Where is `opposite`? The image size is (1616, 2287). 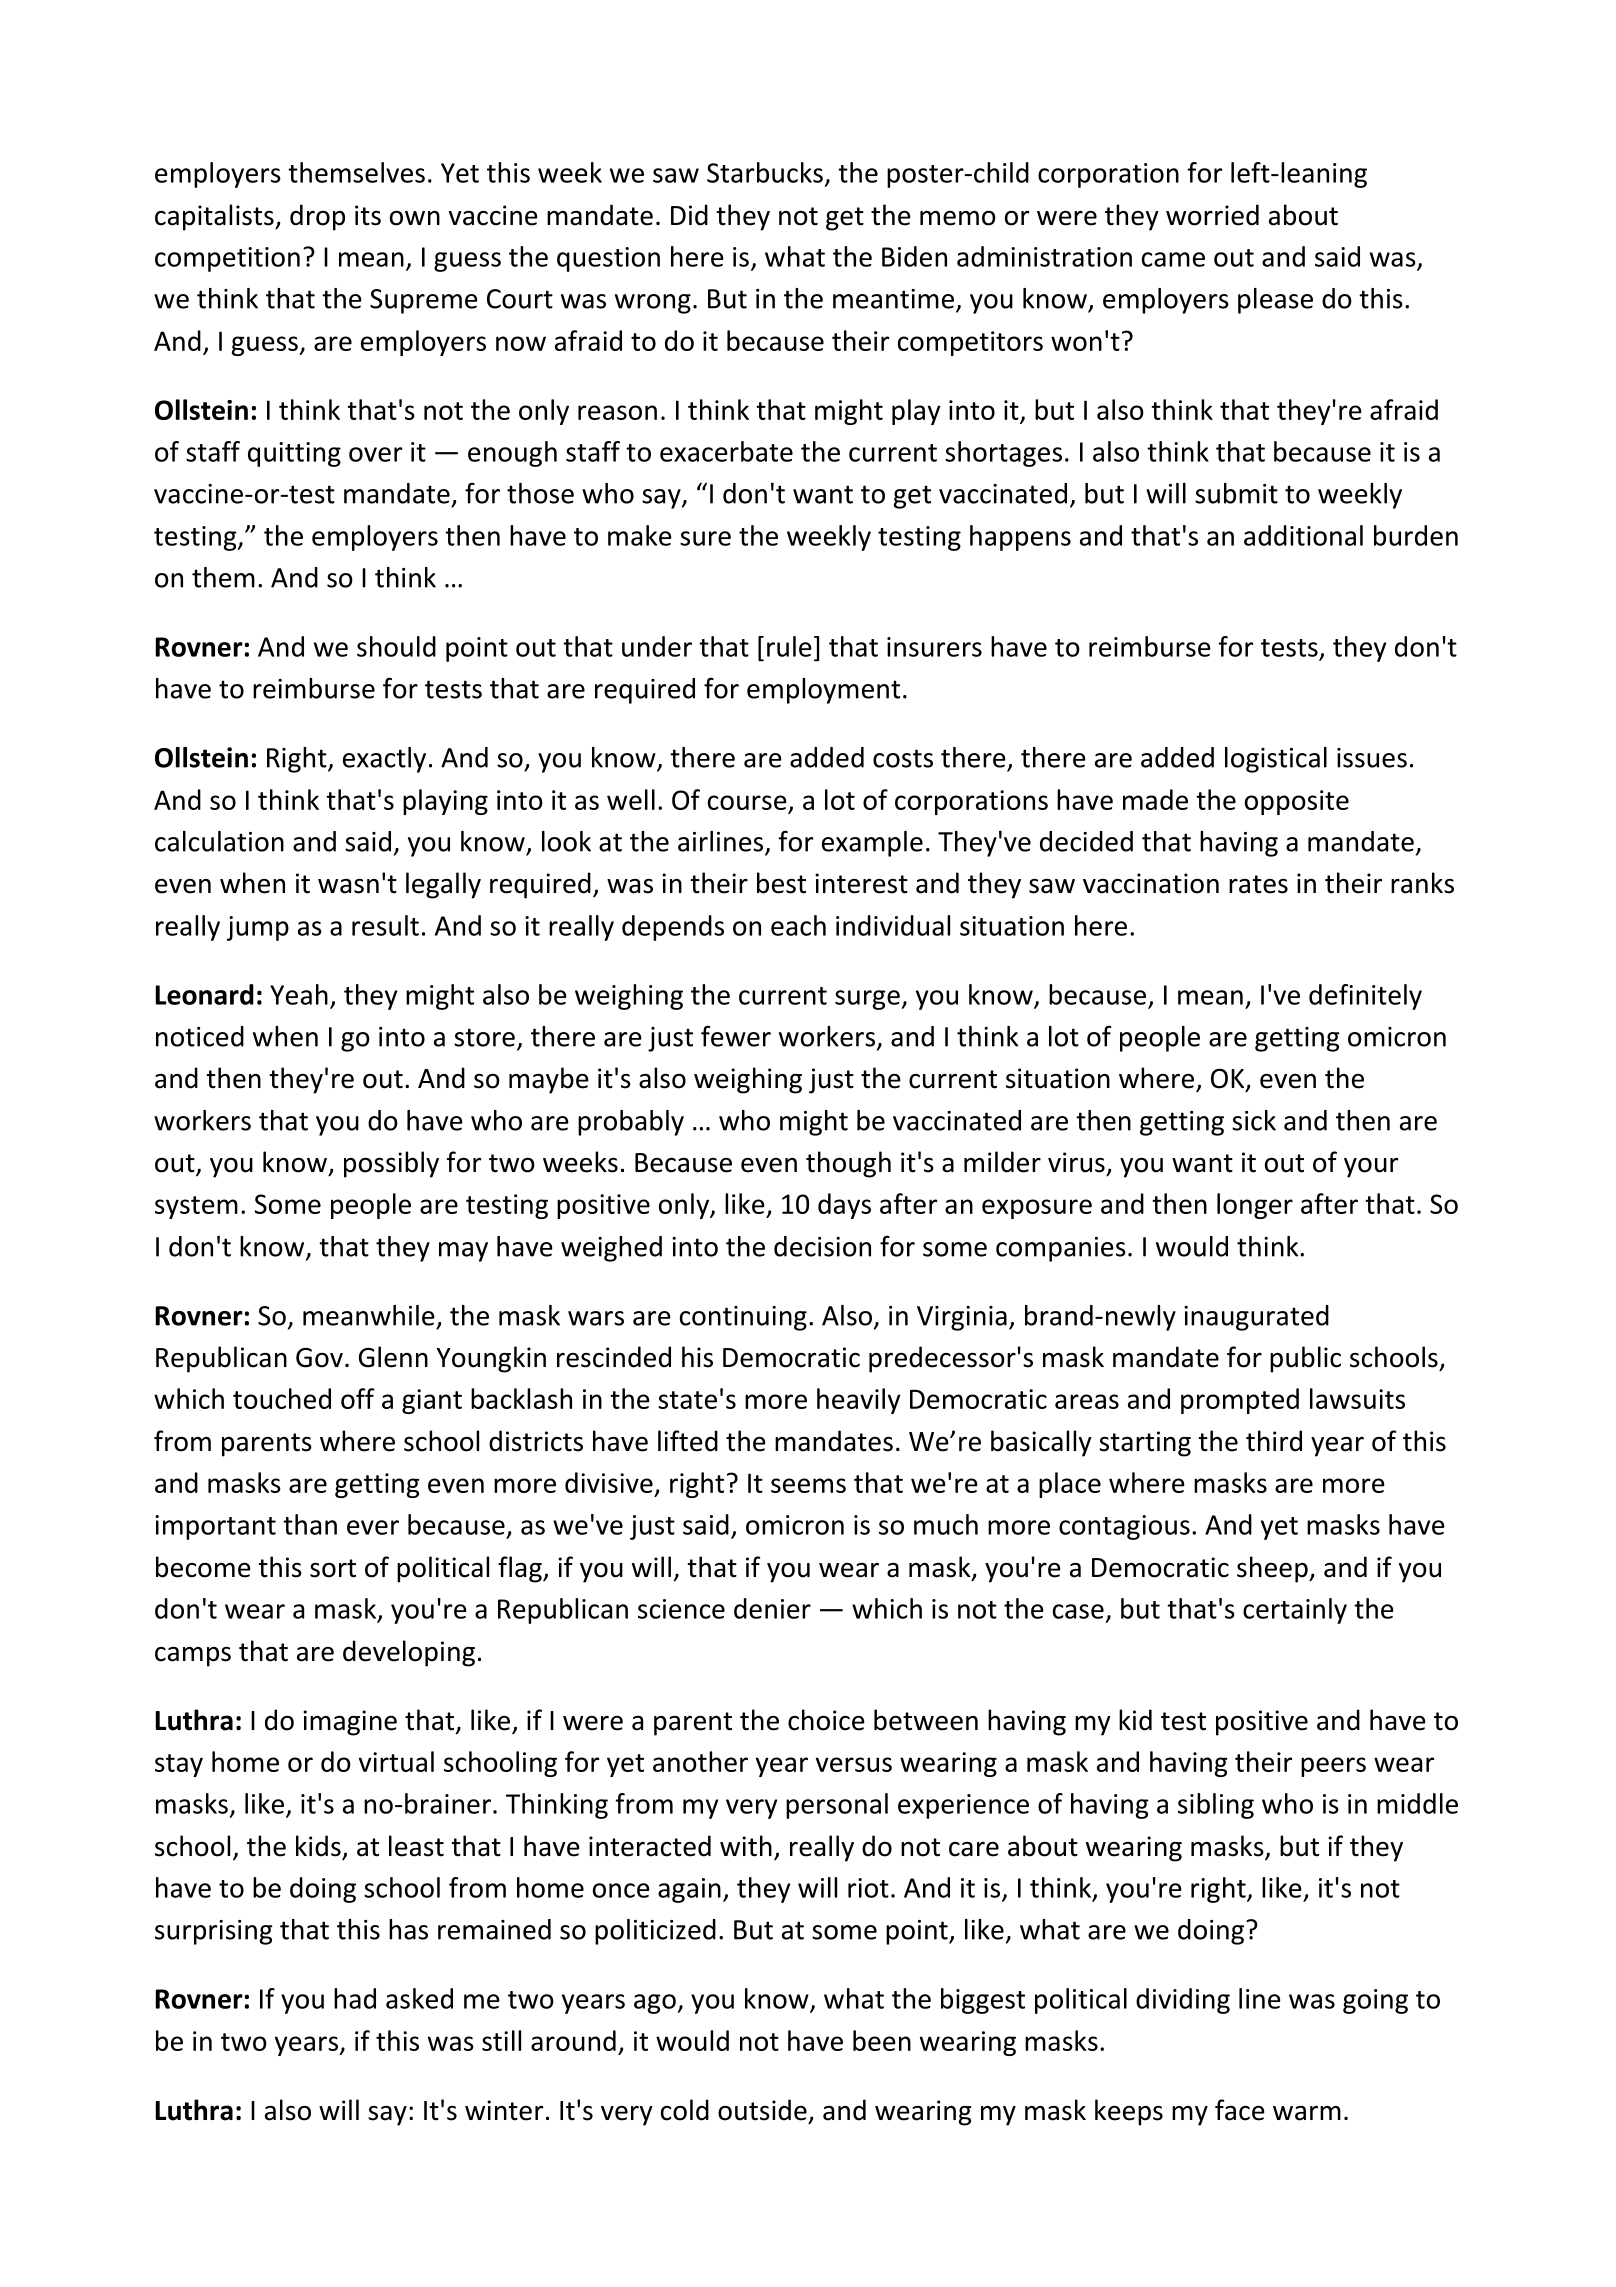
opposite is located at coordinates (1297, 802).
